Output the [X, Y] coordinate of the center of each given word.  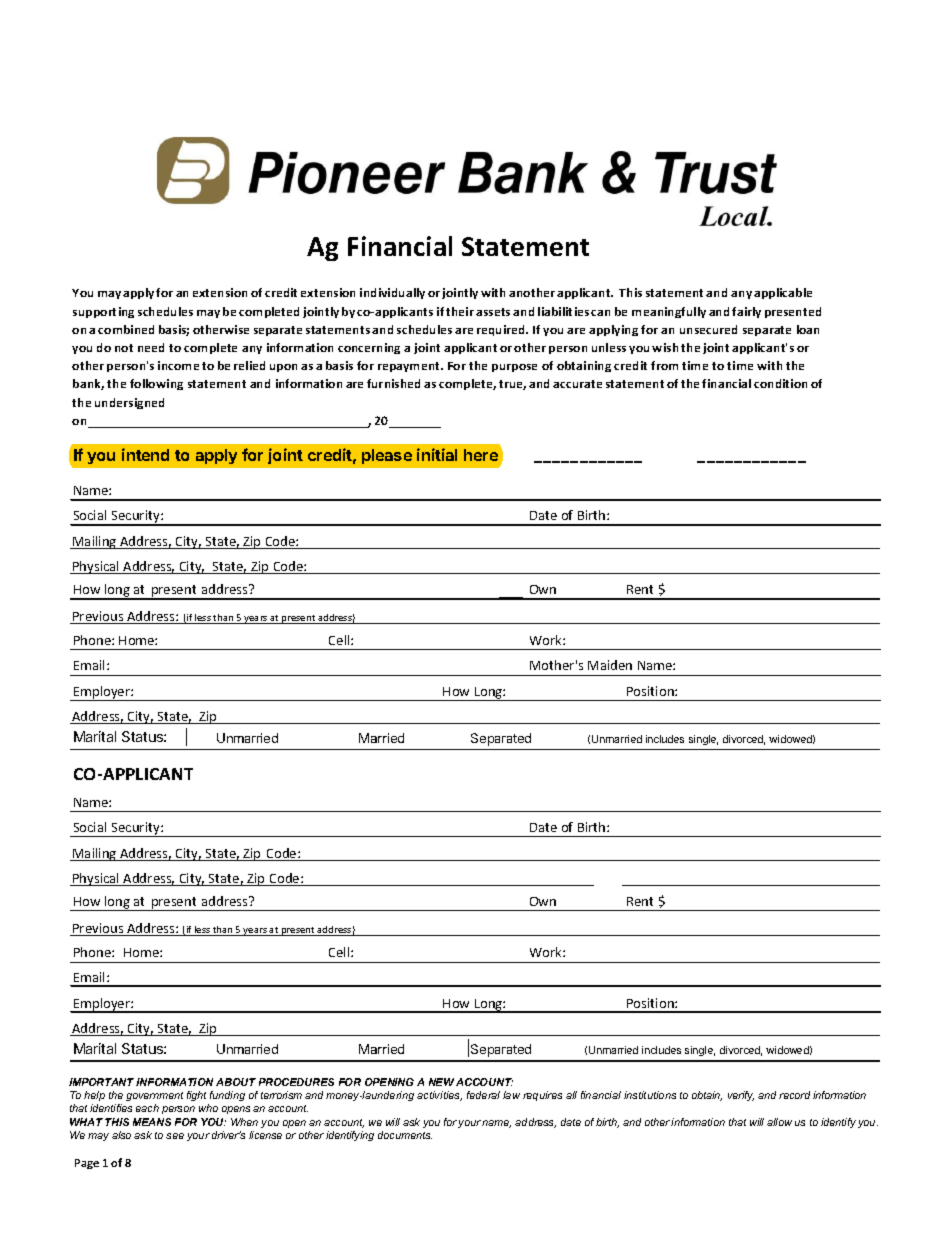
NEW [441, 1082]
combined [126, 329]
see [175, 1136]
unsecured [708, 329]
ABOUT [236, 1082]
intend [145, 454]
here [481, 455]
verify [741, 1096]
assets [493, 312]
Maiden [610, 665]
